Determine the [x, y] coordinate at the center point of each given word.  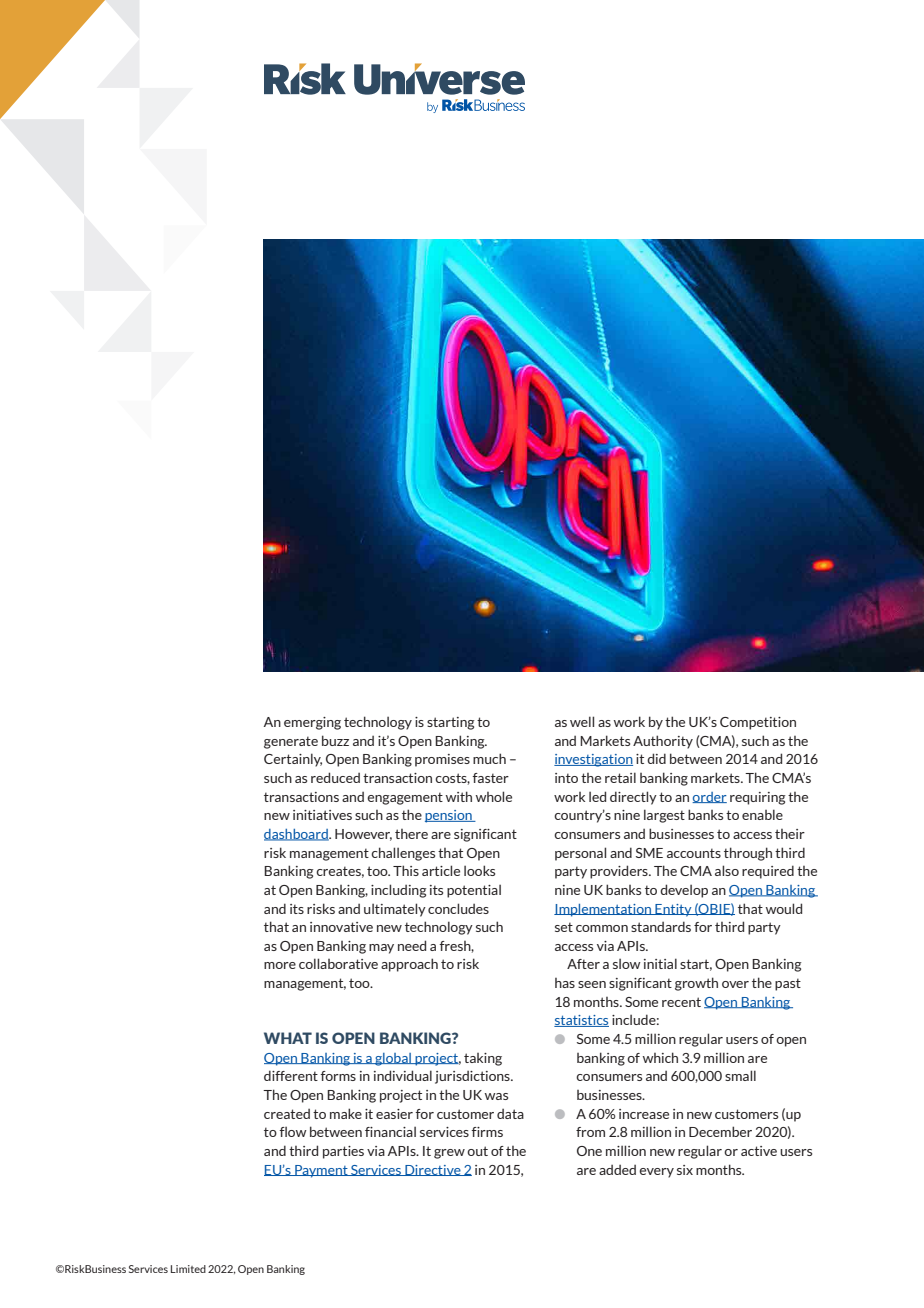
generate [291, 742]
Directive [433, 1170]
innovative [341, 927]
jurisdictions [473, 1077]
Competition [758, 723]
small [740, 1075]
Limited [188, 1269]
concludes [458, 908]
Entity [673, 910]
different [291, 1075]
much [489, 758]
